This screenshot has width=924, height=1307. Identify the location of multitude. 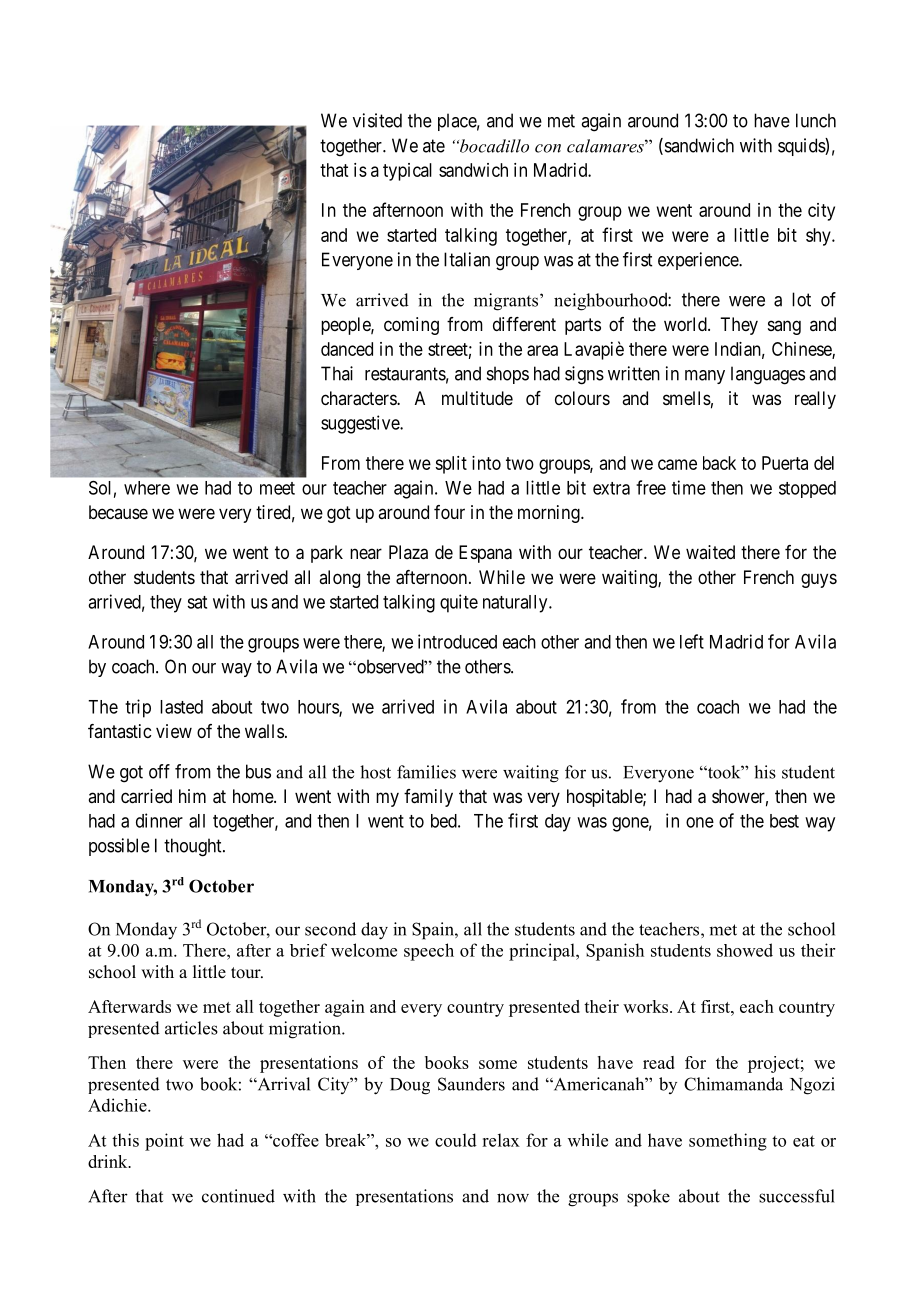
(477, 398).
